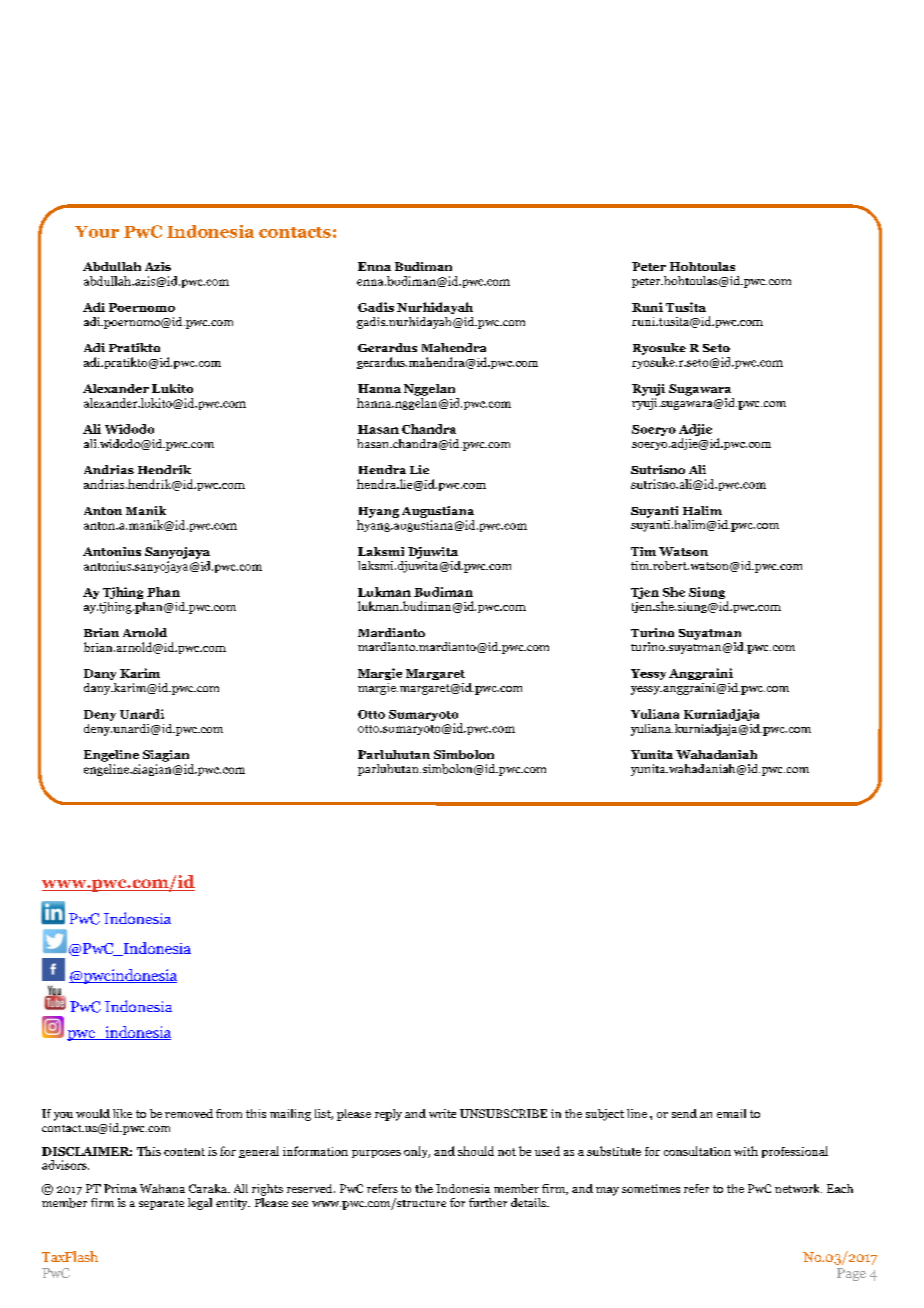 The width and height of the screenshot is (924, 1308). I want to click on email, so click(731, 1113).
